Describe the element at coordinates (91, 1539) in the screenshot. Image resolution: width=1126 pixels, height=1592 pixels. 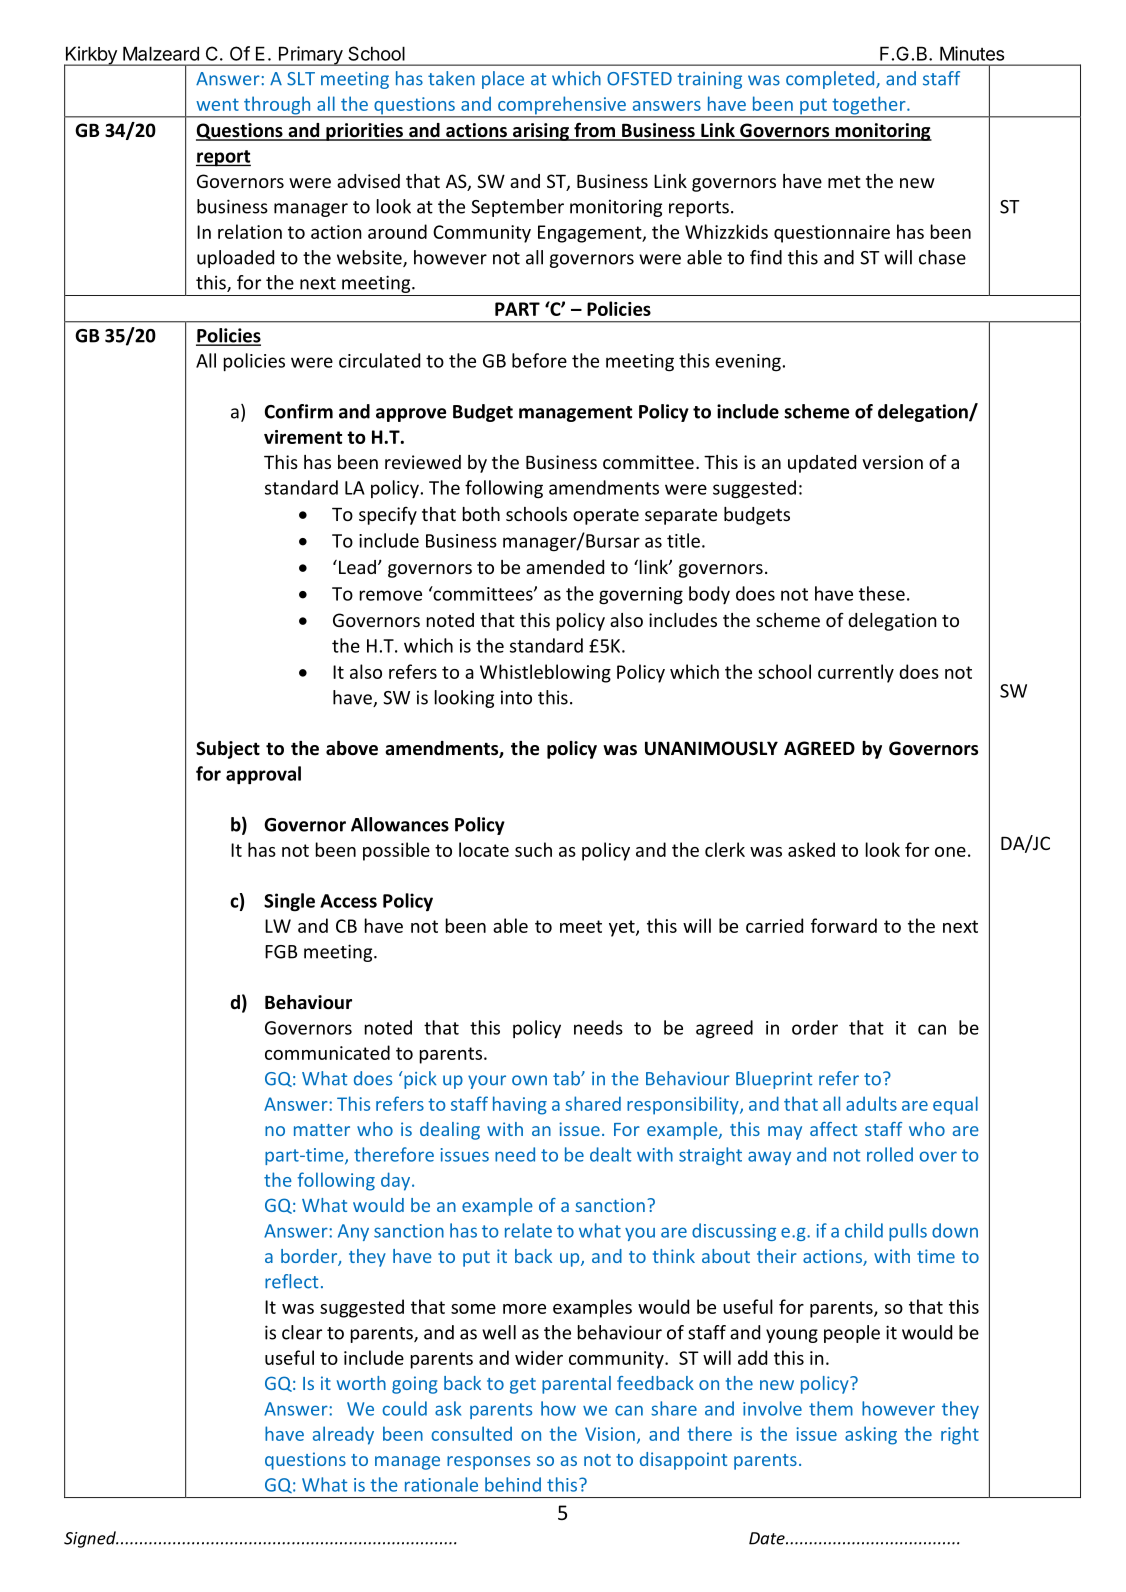
I see `Signed` at that location.
